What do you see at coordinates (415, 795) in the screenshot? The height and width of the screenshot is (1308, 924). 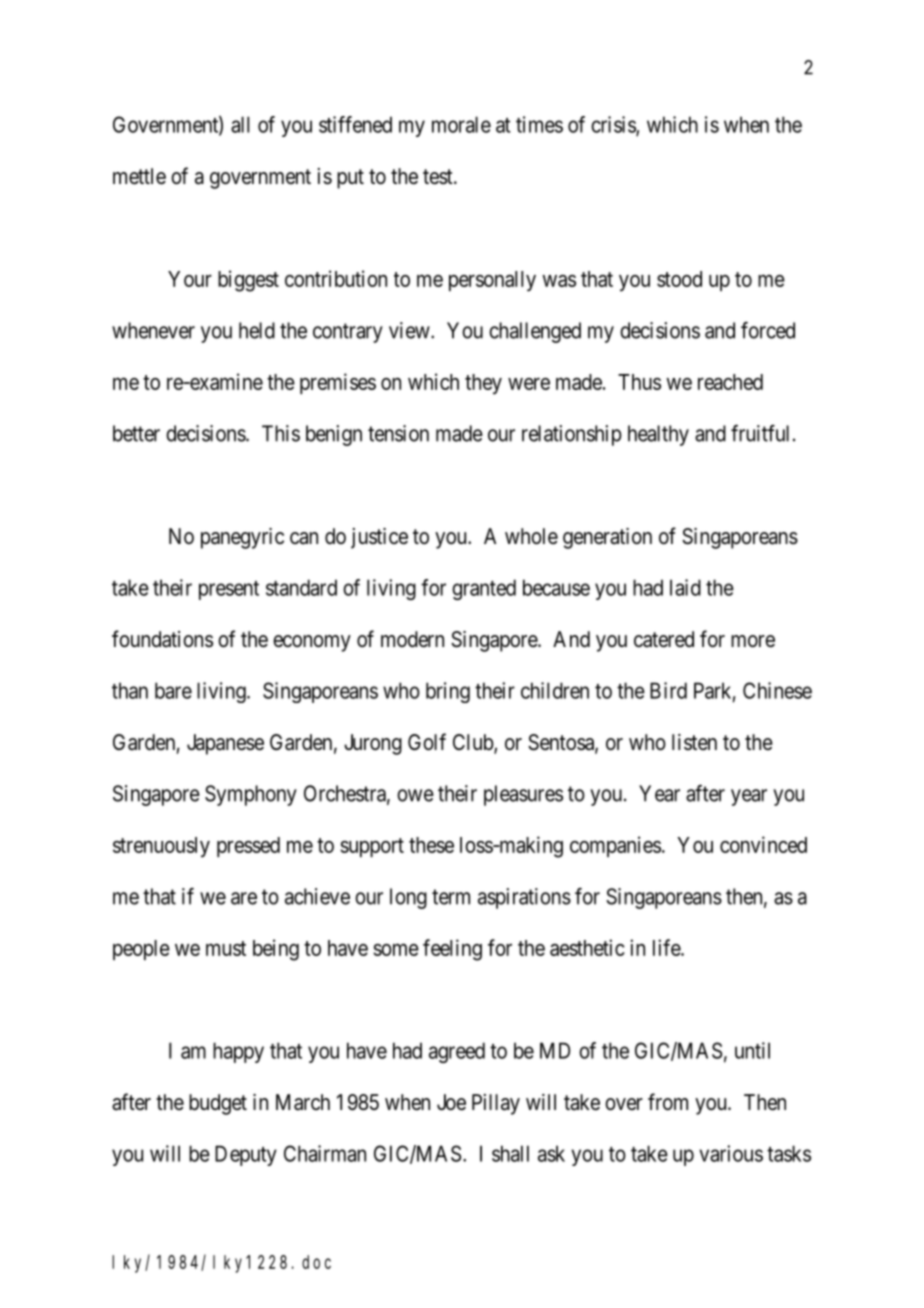 I see `owe` at bounding box center [415, 795].
